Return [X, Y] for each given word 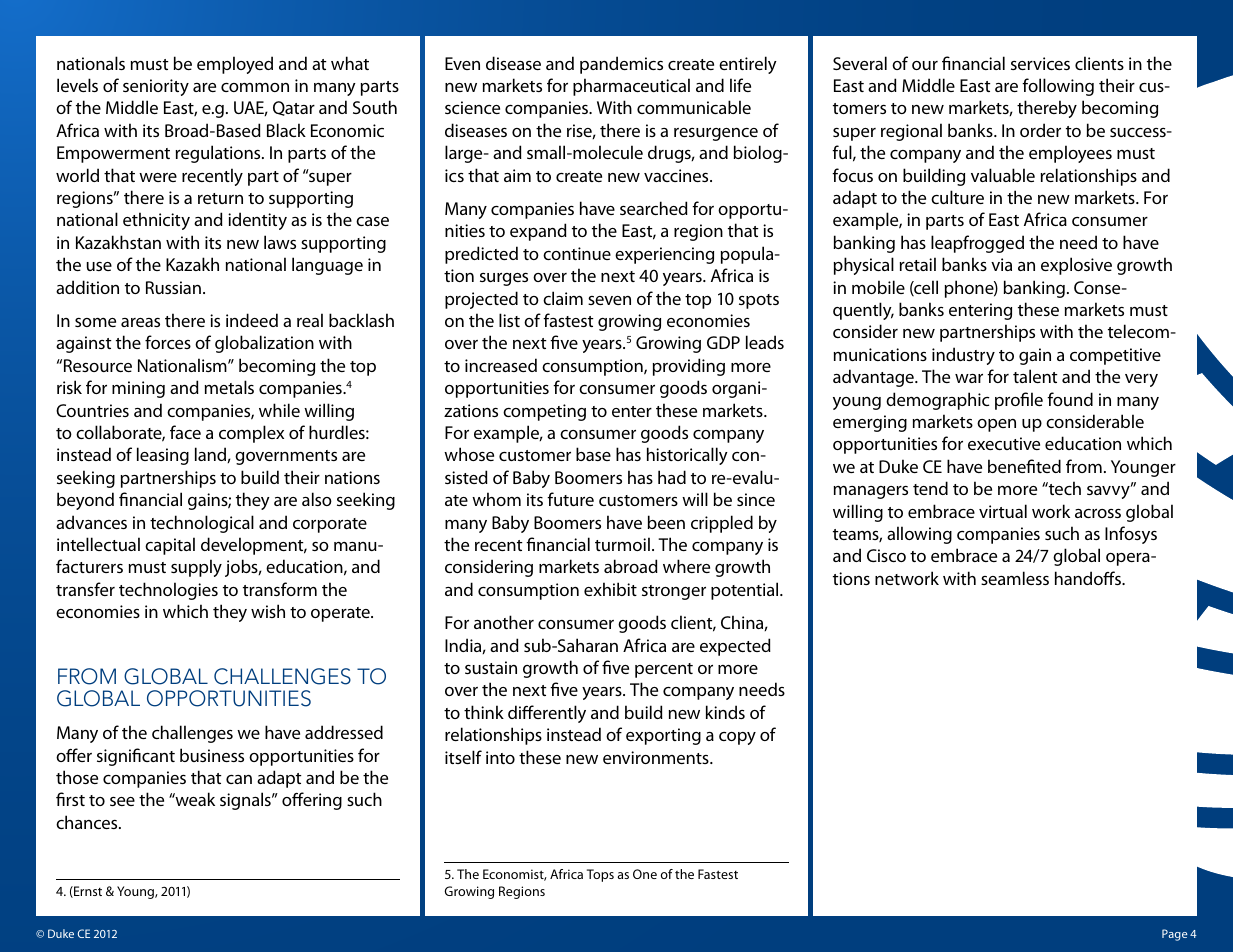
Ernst [87, 892]
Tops [600, 875]
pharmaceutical [631, 87]
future [570, 499]
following [1058, 87]
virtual [1003, 511]
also [317, 499]
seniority [156, 87]
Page [1175, 935]
